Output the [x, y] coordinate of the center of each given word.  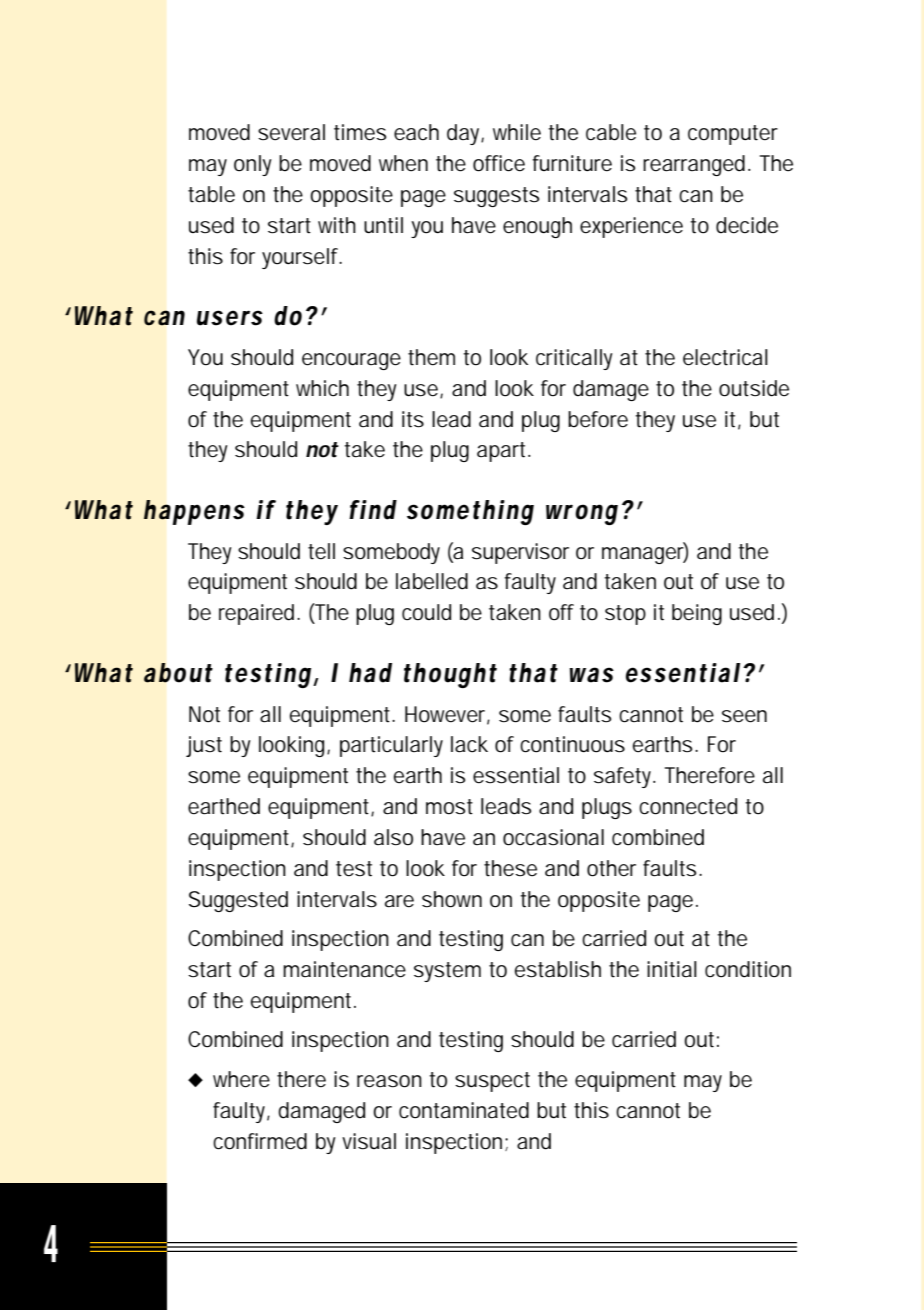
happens [194, 512]
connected [688, 806]
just [204, 746]
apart [503, 452]
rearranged [694, 165]
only [253, 165]
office [499, 163]
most [449, 807]
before [598, 419]
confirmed [260, 1141]
